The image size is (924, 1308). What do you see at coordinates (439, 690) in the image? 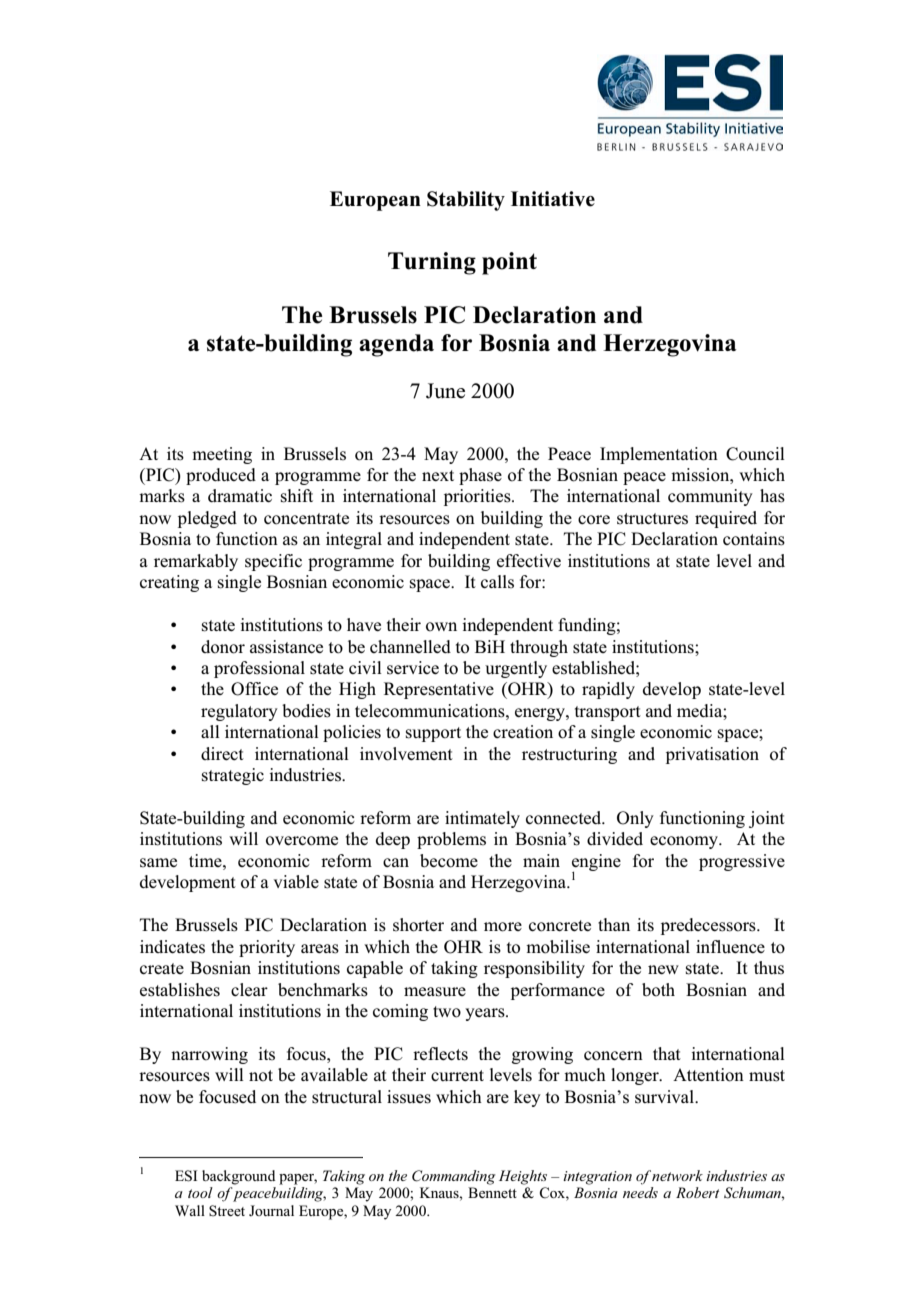
I see `Representative` at bounding box center [439, 690].
